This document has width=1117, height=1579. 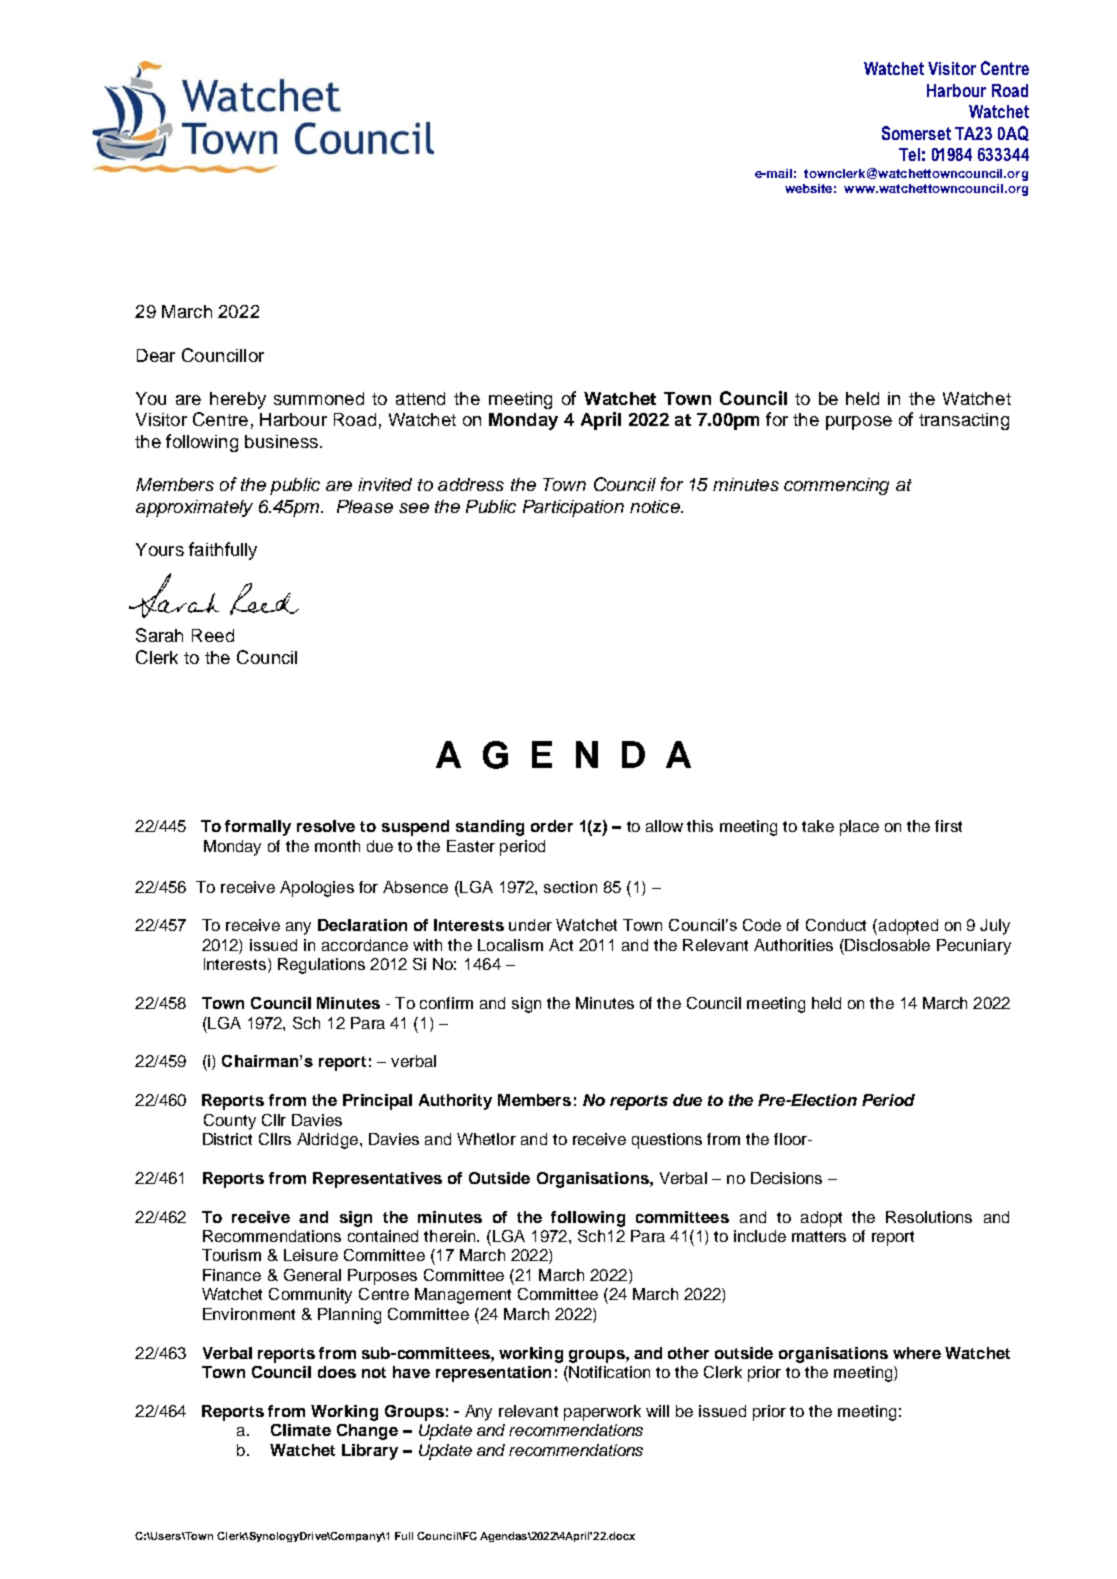 What do you see at coordinates (602, 1413) in the document?
I see `paperwork` at bounding box center [602, 1413].
